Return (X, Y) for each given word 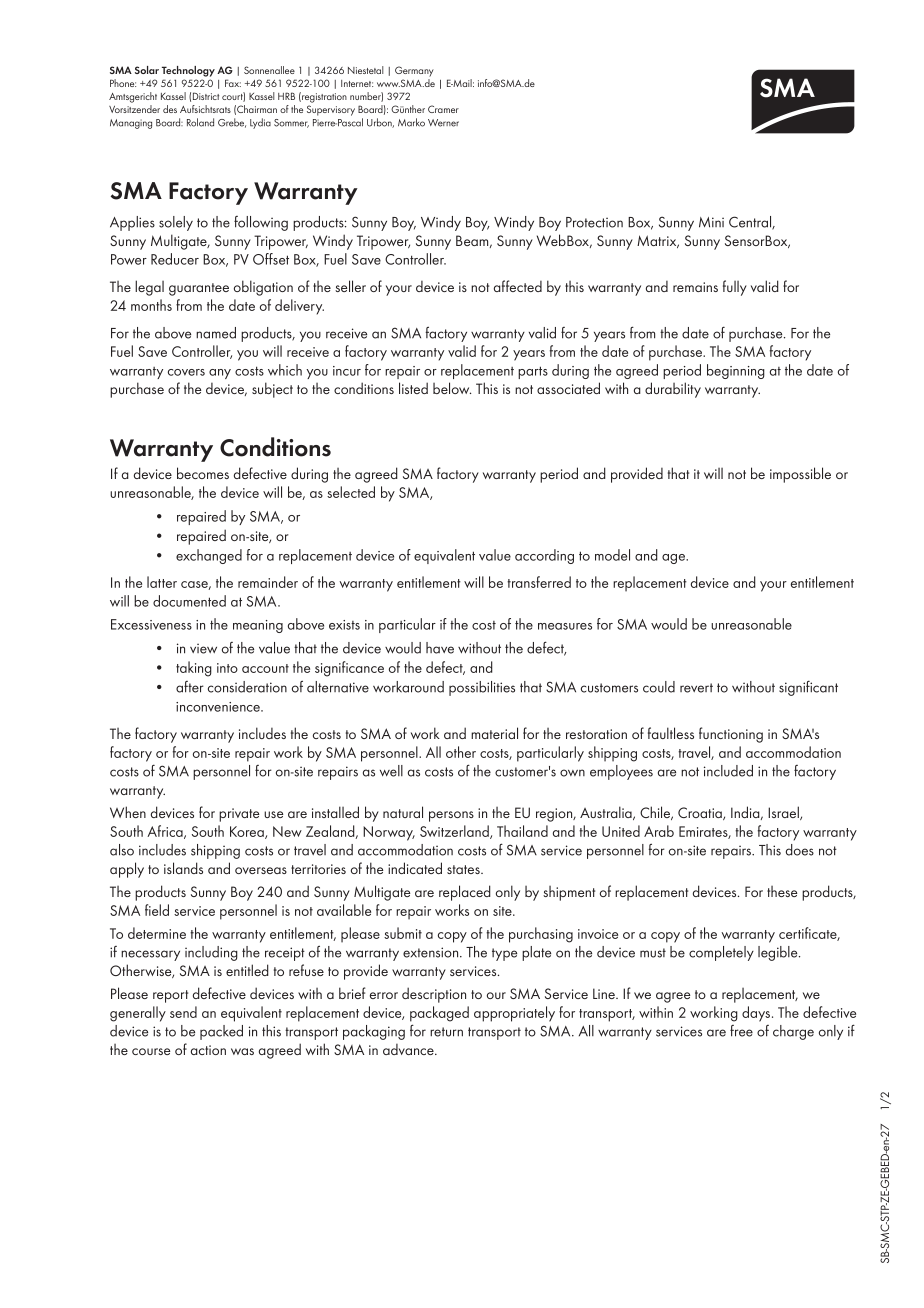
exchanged (209, 556)
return (446, 1032)
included (728, 771)
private (239, 815)
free (741, 1031)
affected (518, 286)
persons (451, 816)
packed (221, 1032)
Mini (711, 222)
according (544, 556)
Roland (200, 122)
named (216, 333)
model (612, 555)
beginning (736, 371)
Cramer (443, 109)
